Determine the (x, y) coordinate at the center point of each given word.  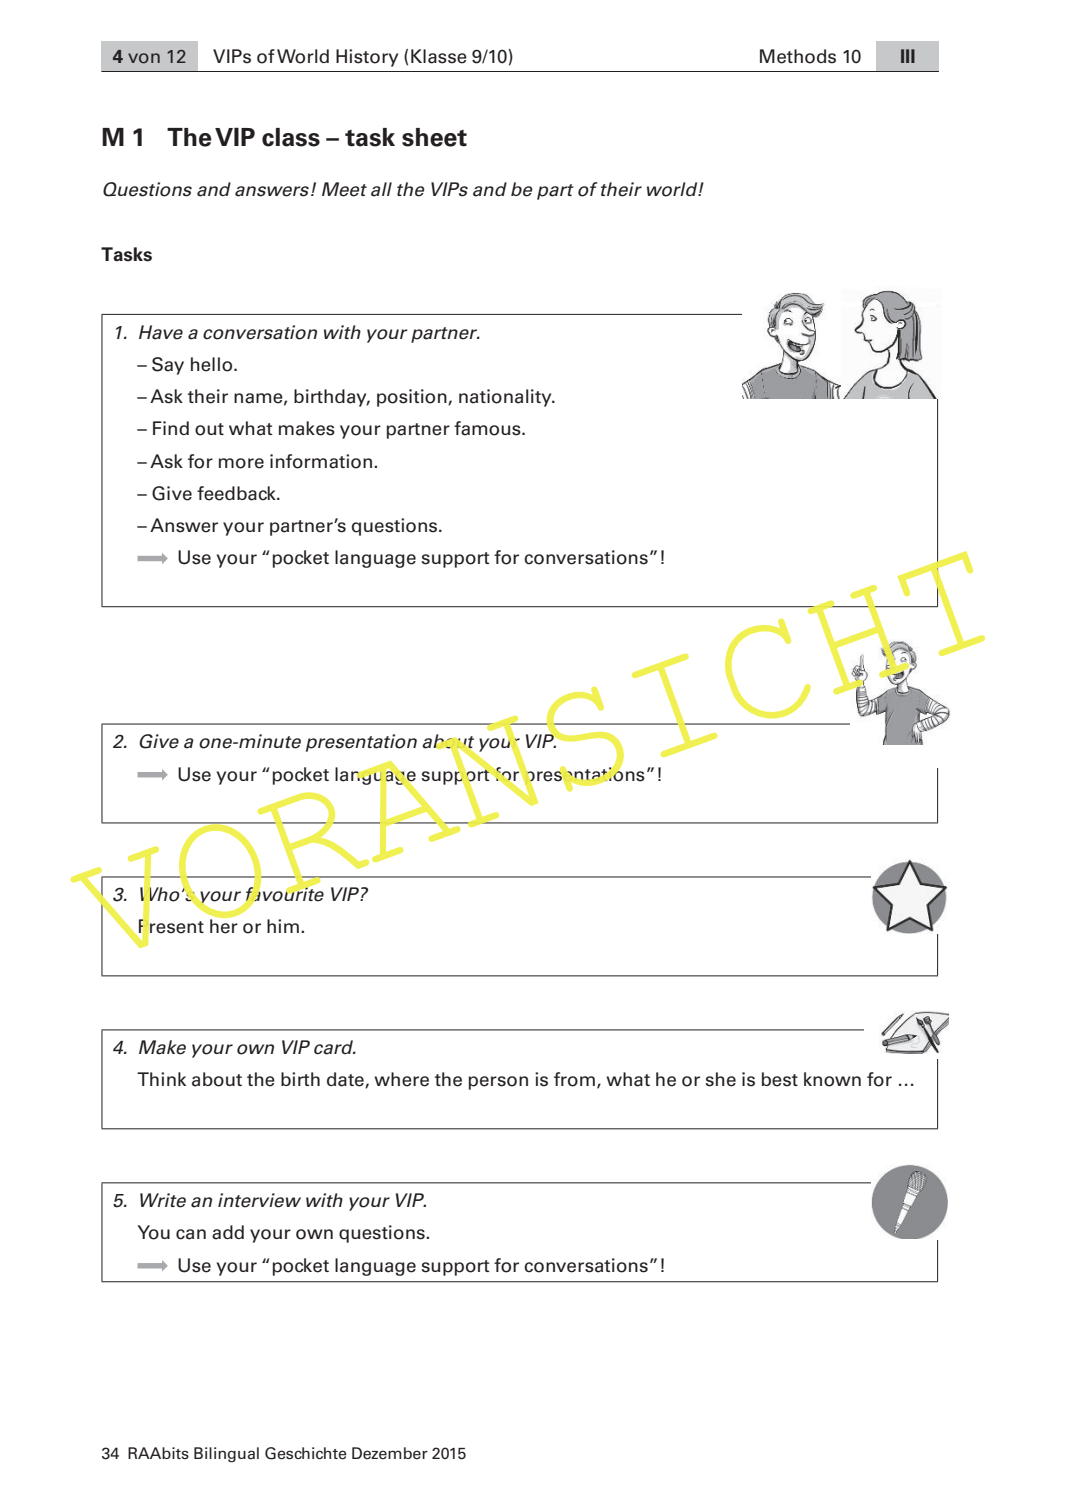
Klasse (439, 56)
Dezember (390, 1453)
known (832, 1079)
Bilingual (226, 1455)
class (291, 137)
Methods (798, 56)
